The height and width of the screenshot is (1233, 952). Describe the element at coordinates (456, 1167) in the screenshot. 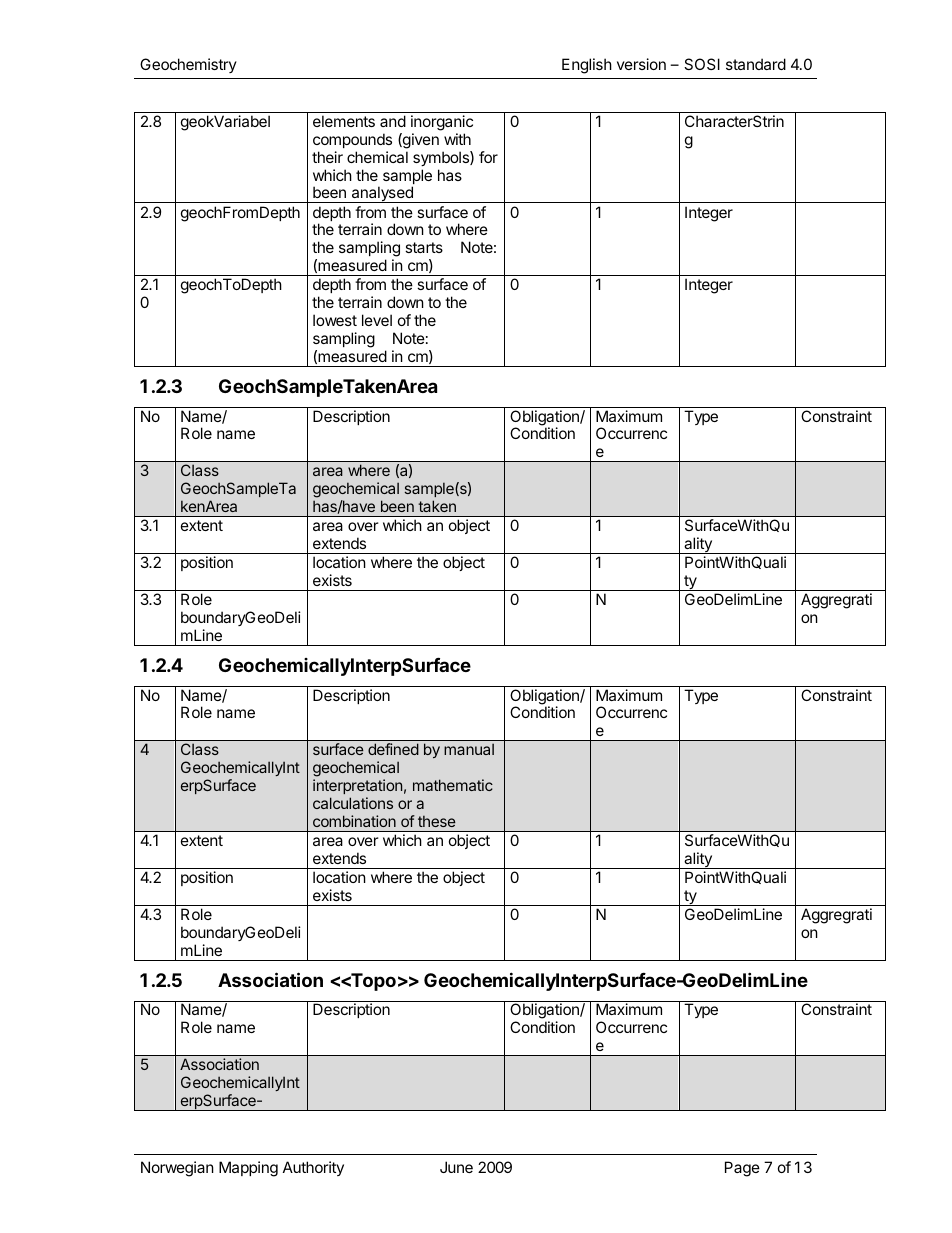

I see `June` at that location.
